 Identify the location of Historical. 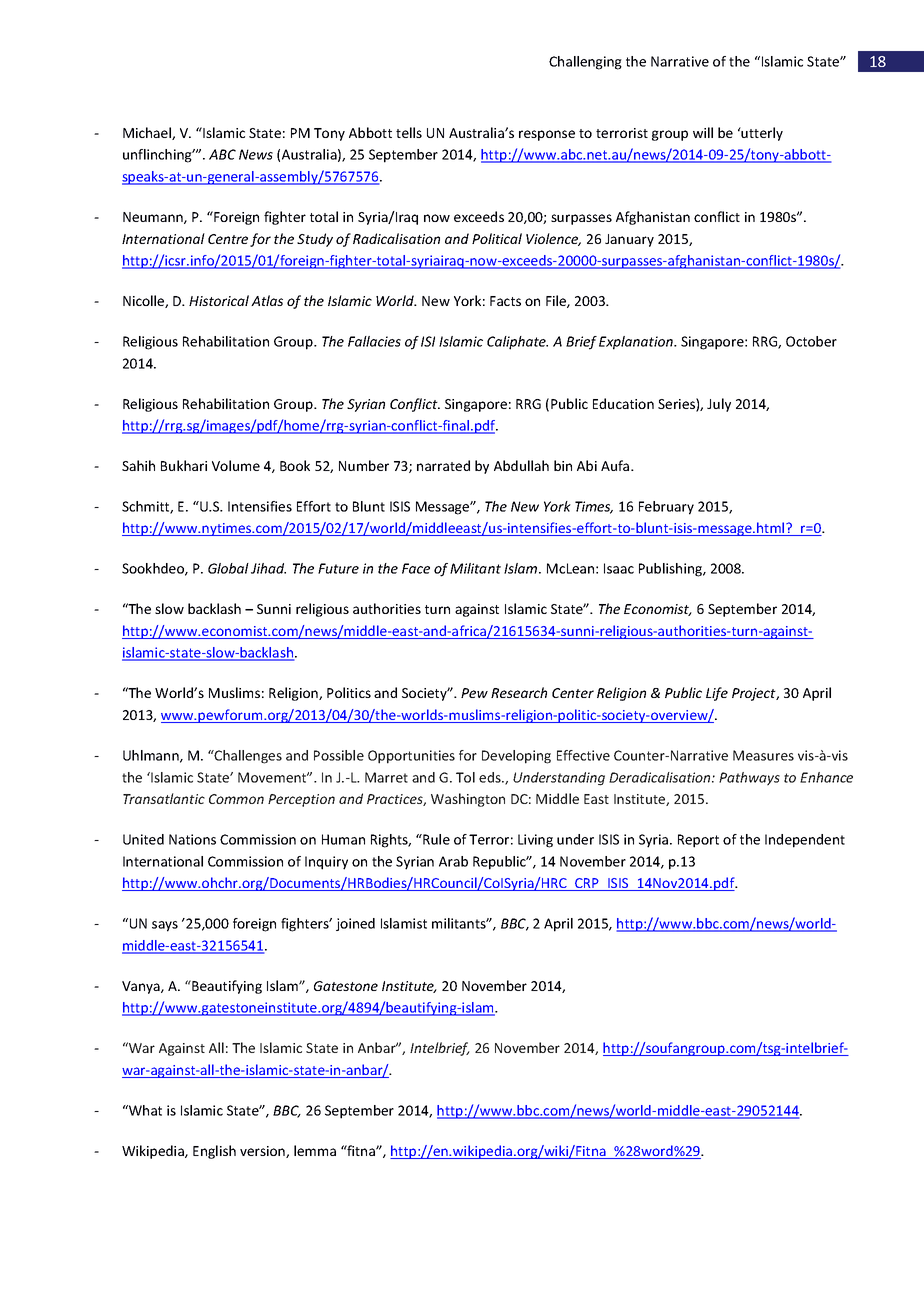
(219, 300).
